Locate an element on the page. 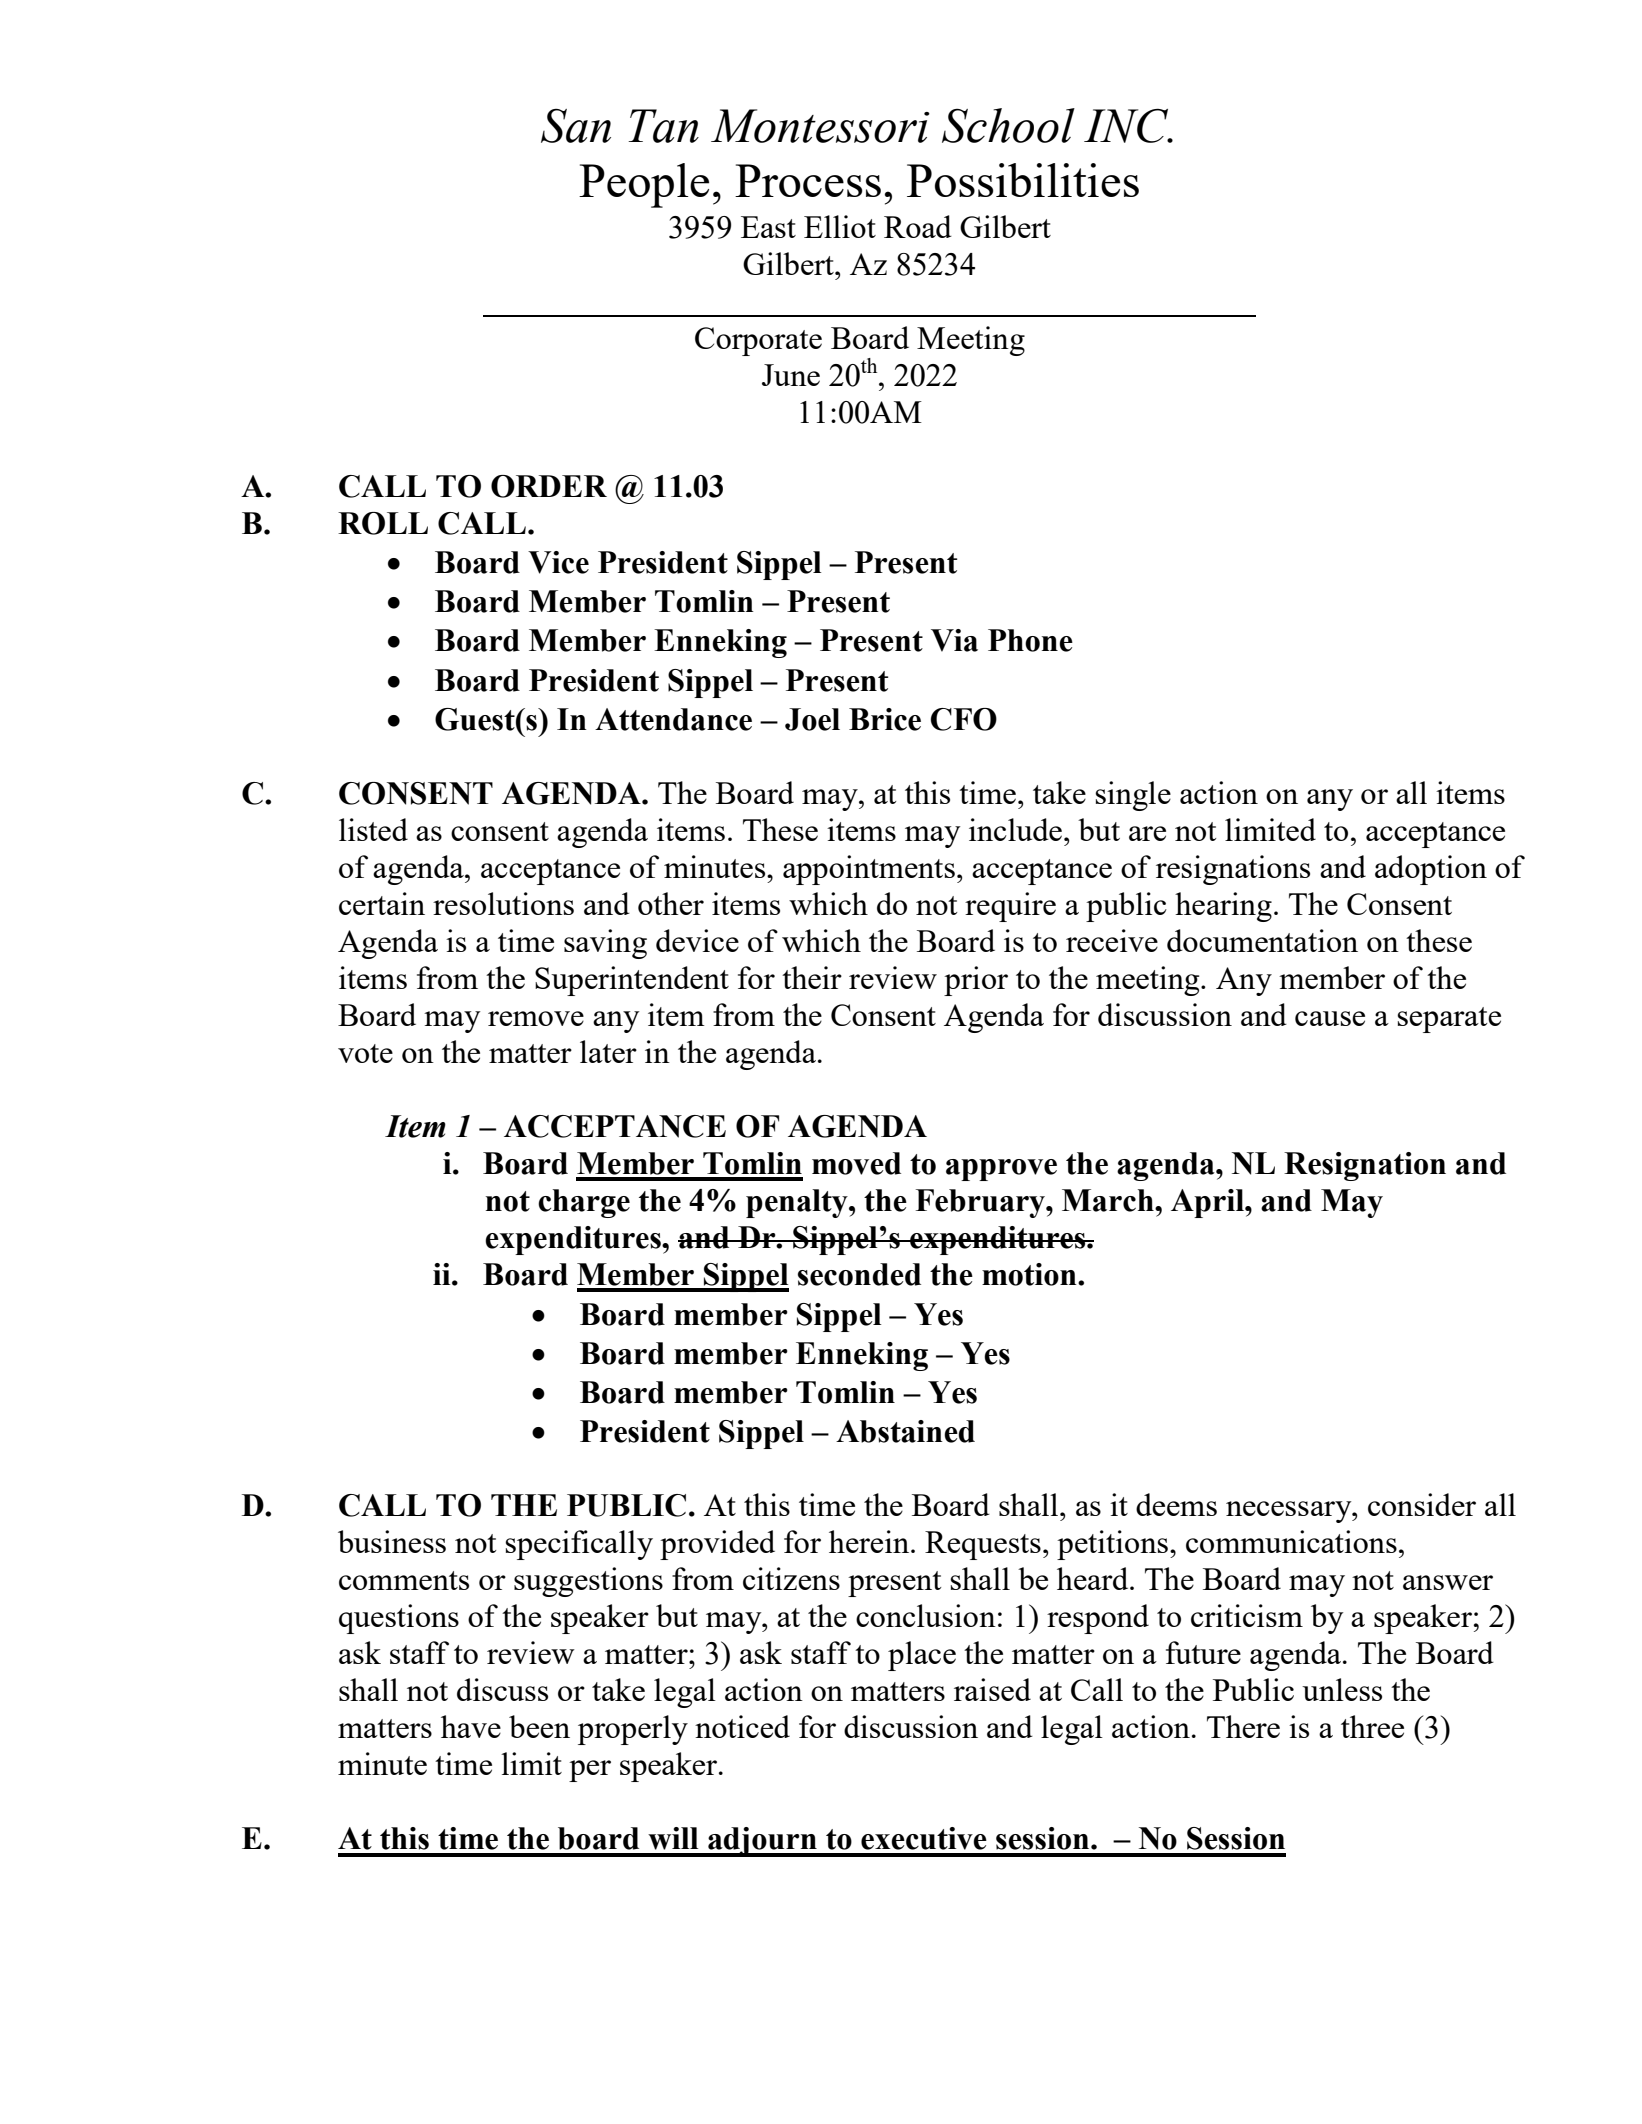 The height and width of the image is (2124, 1642). consider is located at coordinates (1422, 1504).
